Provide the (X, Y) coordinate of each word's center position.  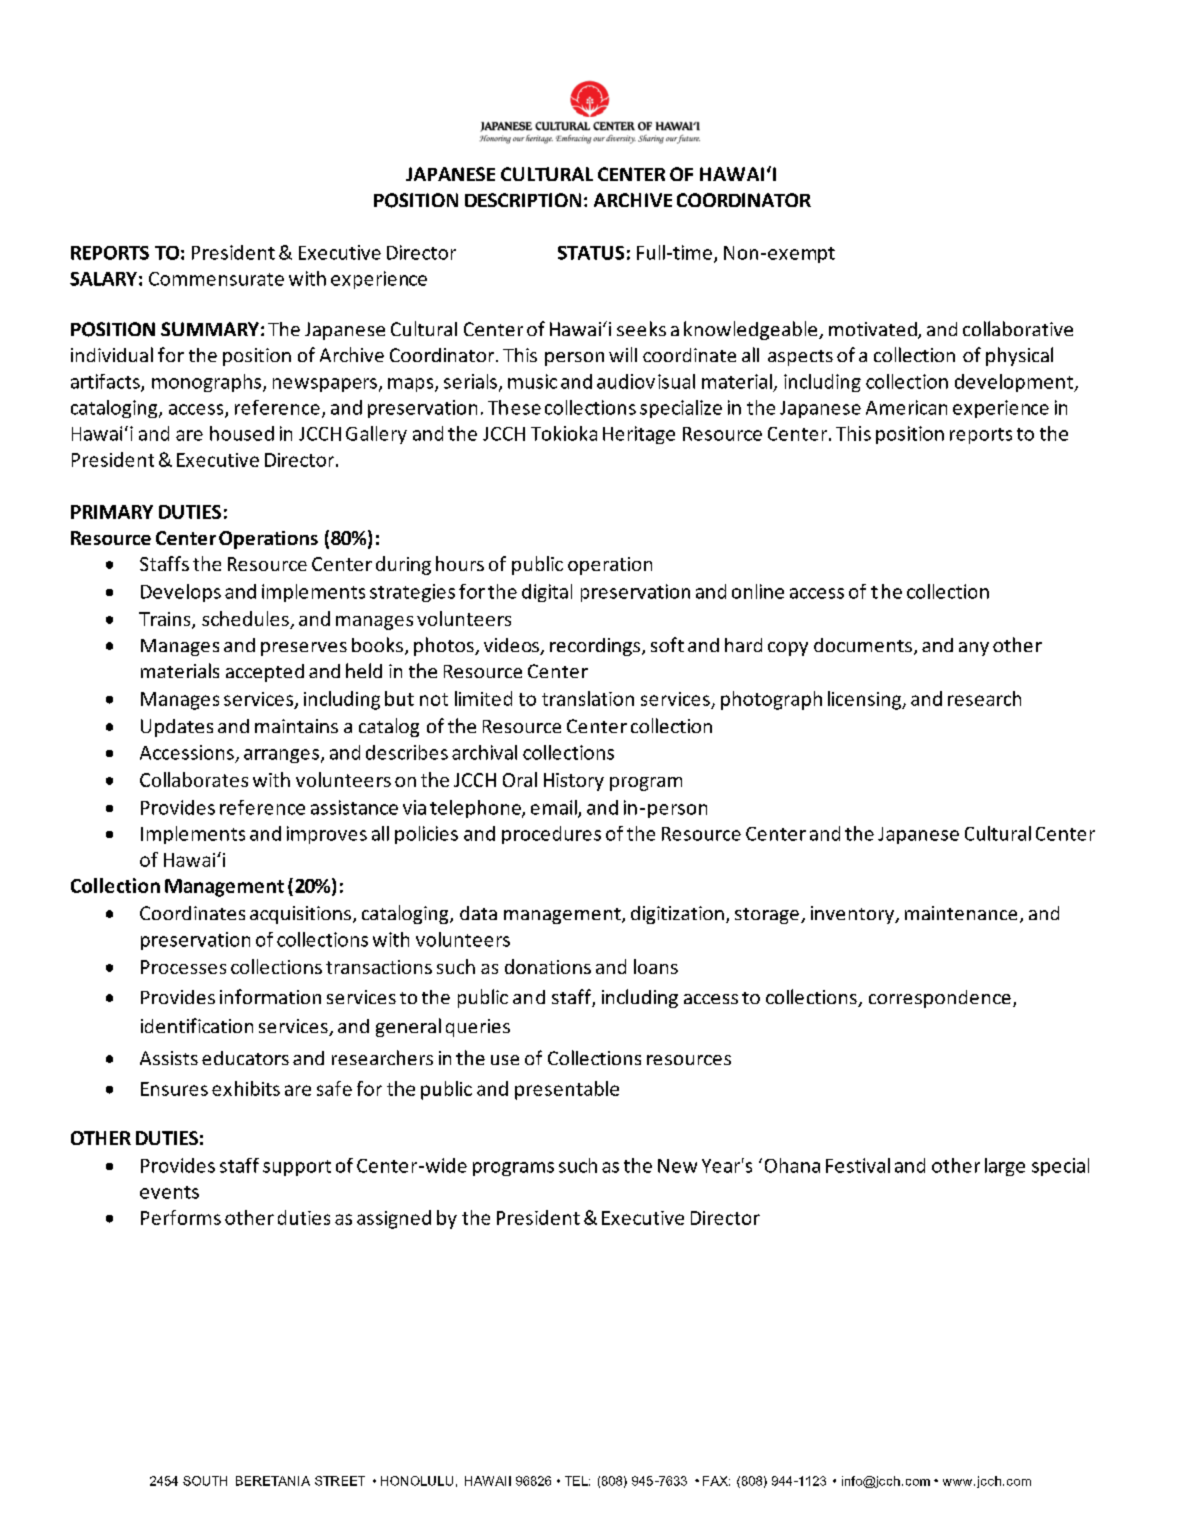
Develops (181, 593)
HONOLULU (417, 1481)
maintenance (961, 913)
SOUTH (205, 1481)
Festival (858, 1165)
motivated (874, 330)
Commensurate (216, 279)
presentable (567, 1090)
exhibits (246, 1088)
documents (863, 645)
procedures (551, 835)
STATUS (591, 253)
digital (547, 593)
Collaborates (194, 779)
